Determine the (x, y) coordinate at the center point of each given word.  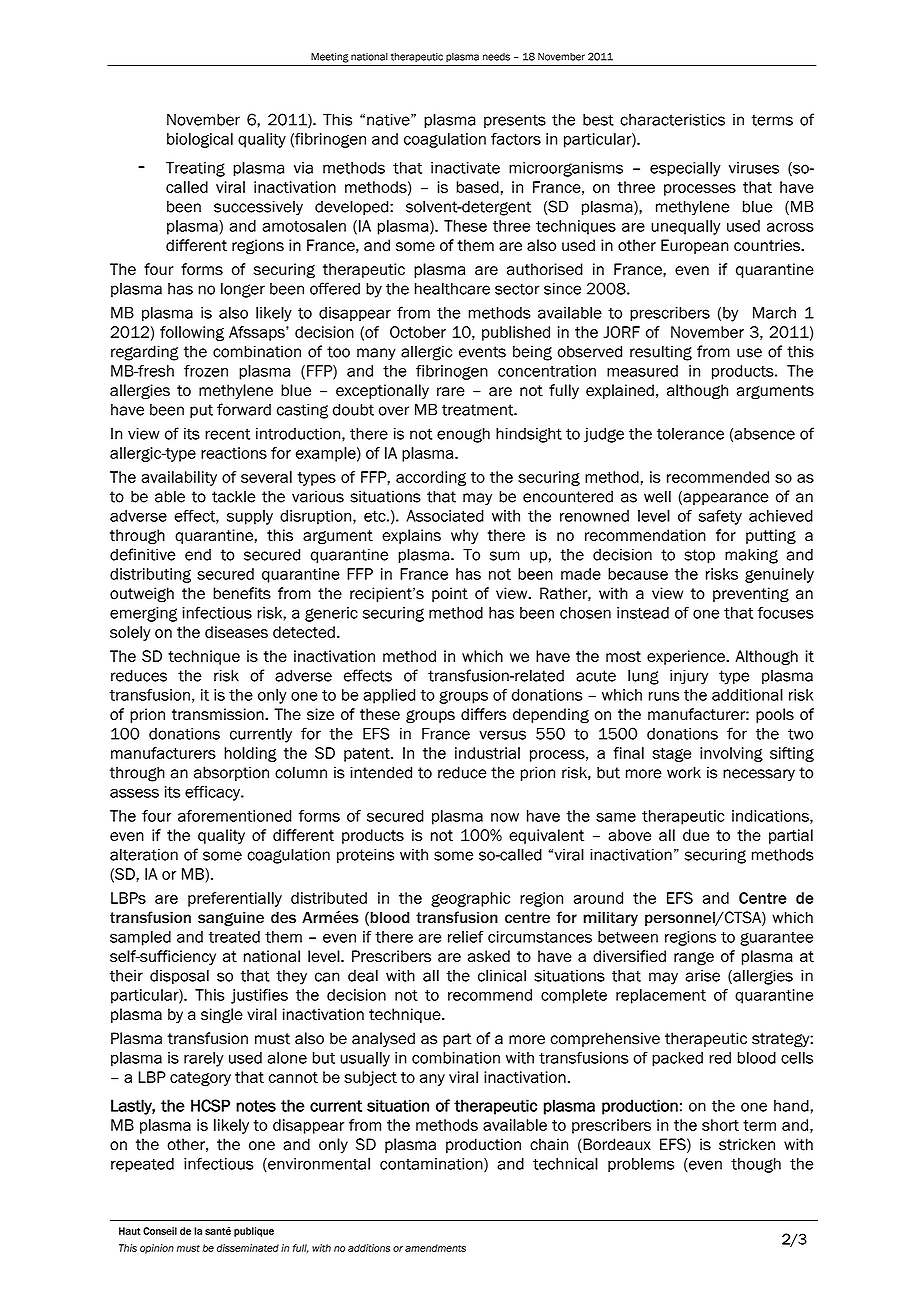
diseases (236, 632)
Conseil (160, 1231)
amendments (435, 1248)
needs (496, 57)
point (450, 594)
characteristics (672, 120)
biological (200, 140)
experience (687, 657)
